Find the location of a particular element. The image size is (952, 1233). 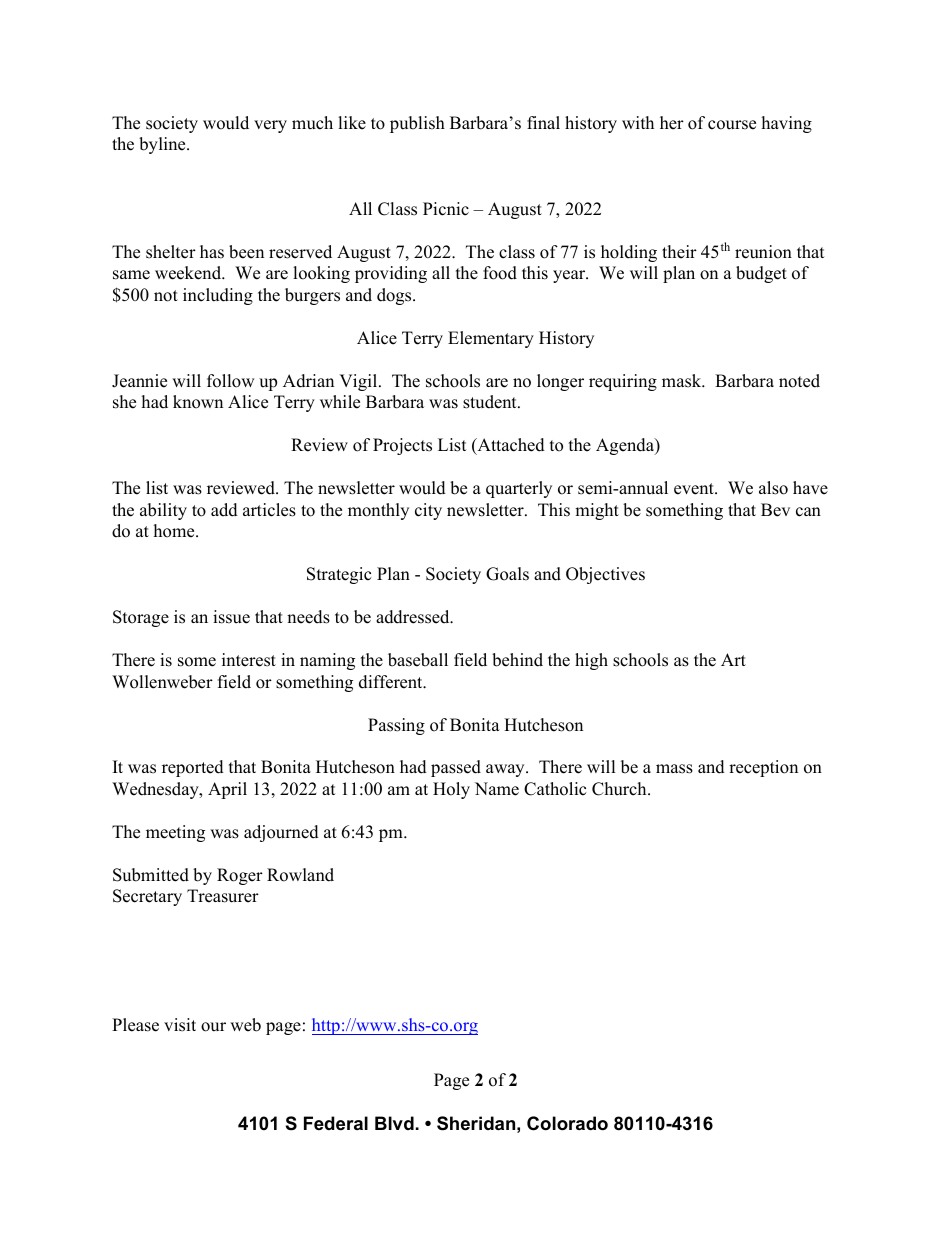

noted is located at coordinates (799, 381).
